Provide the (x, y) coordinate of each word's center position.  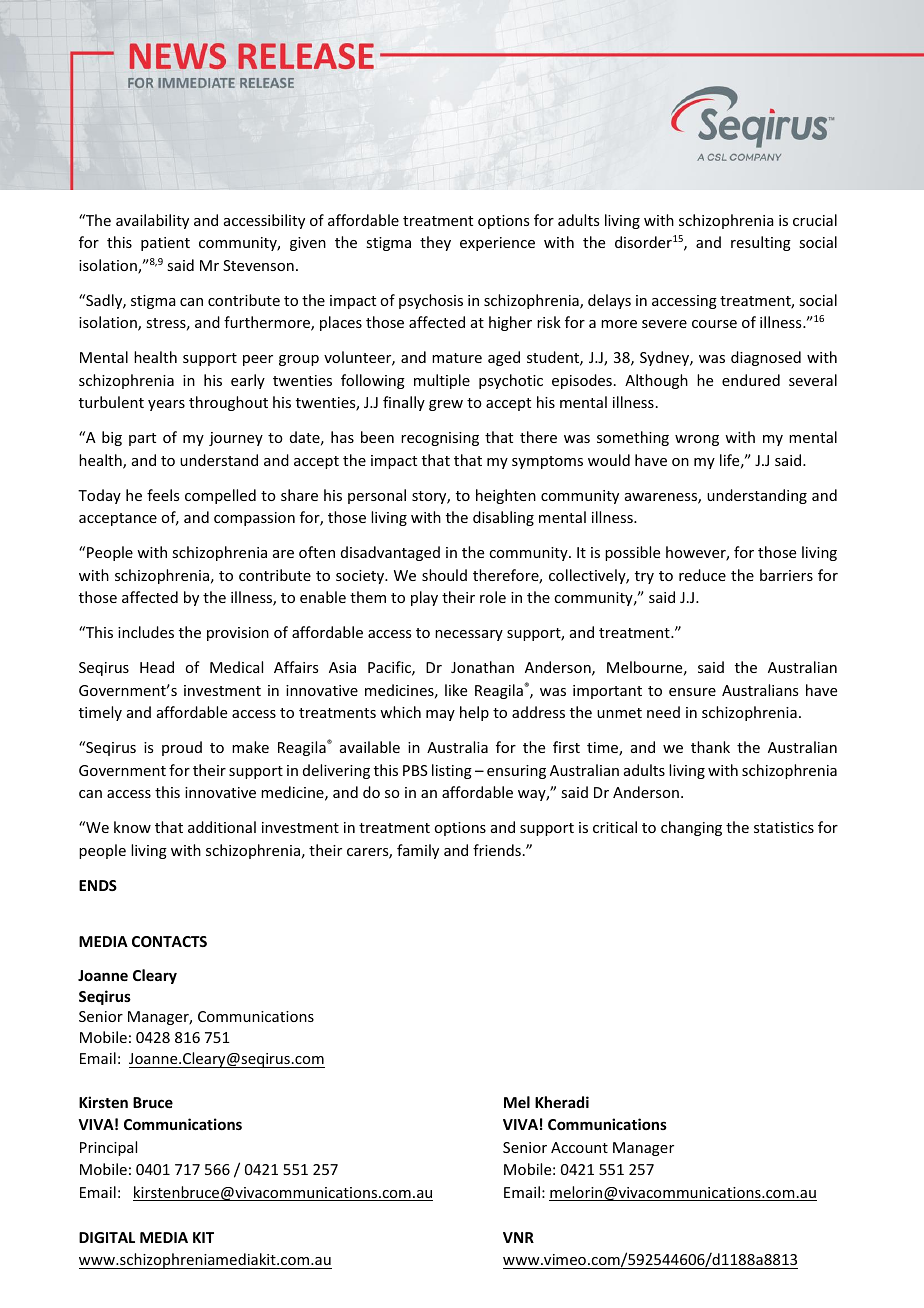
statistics (784, 827)
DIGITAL (107, 1237)
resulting (761, 243)
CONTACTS (169, 941)
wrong (697, 440)
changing (691, 828)
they (435, 243)
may (440, 715)
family (418, 851)
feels (163, 495)
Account (579, 1147)
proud (182, 748)
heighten (506, 496)
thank (710, 747)
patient (165, 244)
